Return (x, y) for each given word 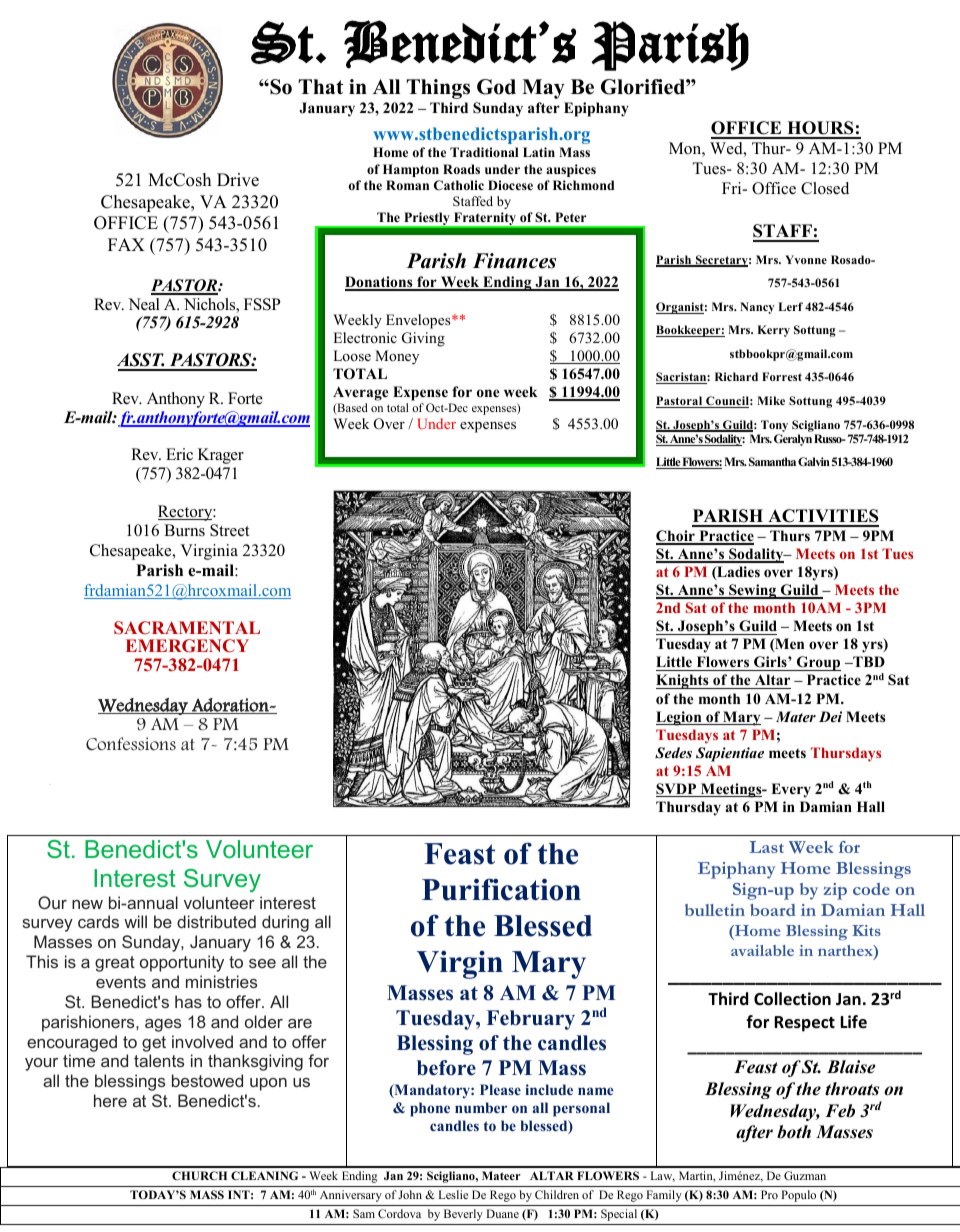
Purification (501, 889)
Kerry (774, 331)
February (531, 1020)
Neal (144, 304)
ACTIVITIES (822, 517)
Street (230, 530)
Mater (796, 716)
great (115, 964)
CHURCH (199, 1175)
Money (397, 357)
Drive (238, 180)
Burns (184, 530)
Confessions (131, 744)
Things (438, 89)
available (762, 950)
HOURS (820, 129)
